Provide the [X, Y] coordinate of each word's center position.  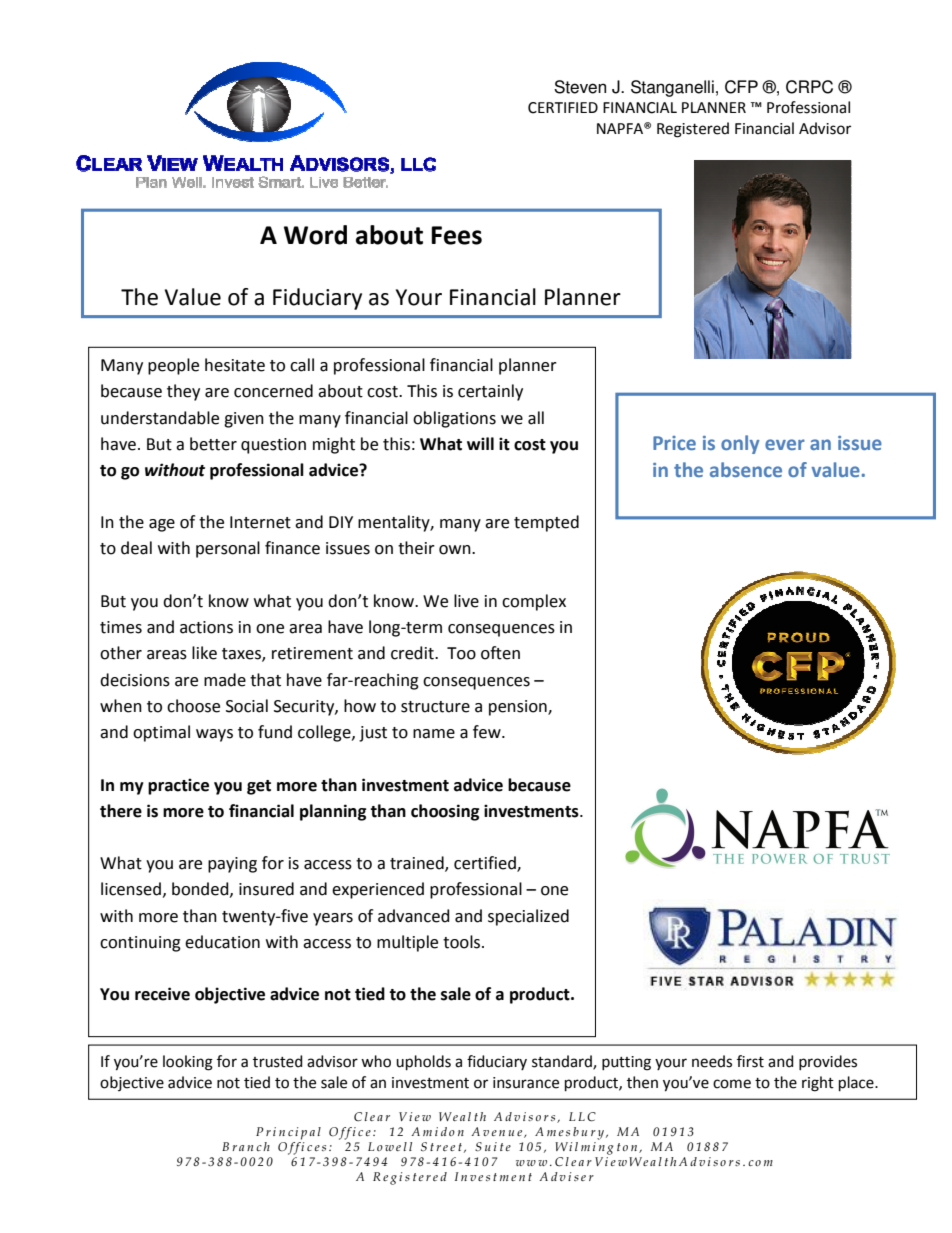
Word [315, 235]
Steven [580, 87]
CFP [741, 87]
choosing [445, 812]
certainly [490, 392]
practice [178, 786]
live [466, 601]
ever [785, 444]
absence [746, 469]
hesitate [235, 365]
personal [228, 549]
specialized [528, 917]
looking [188, 1063]
